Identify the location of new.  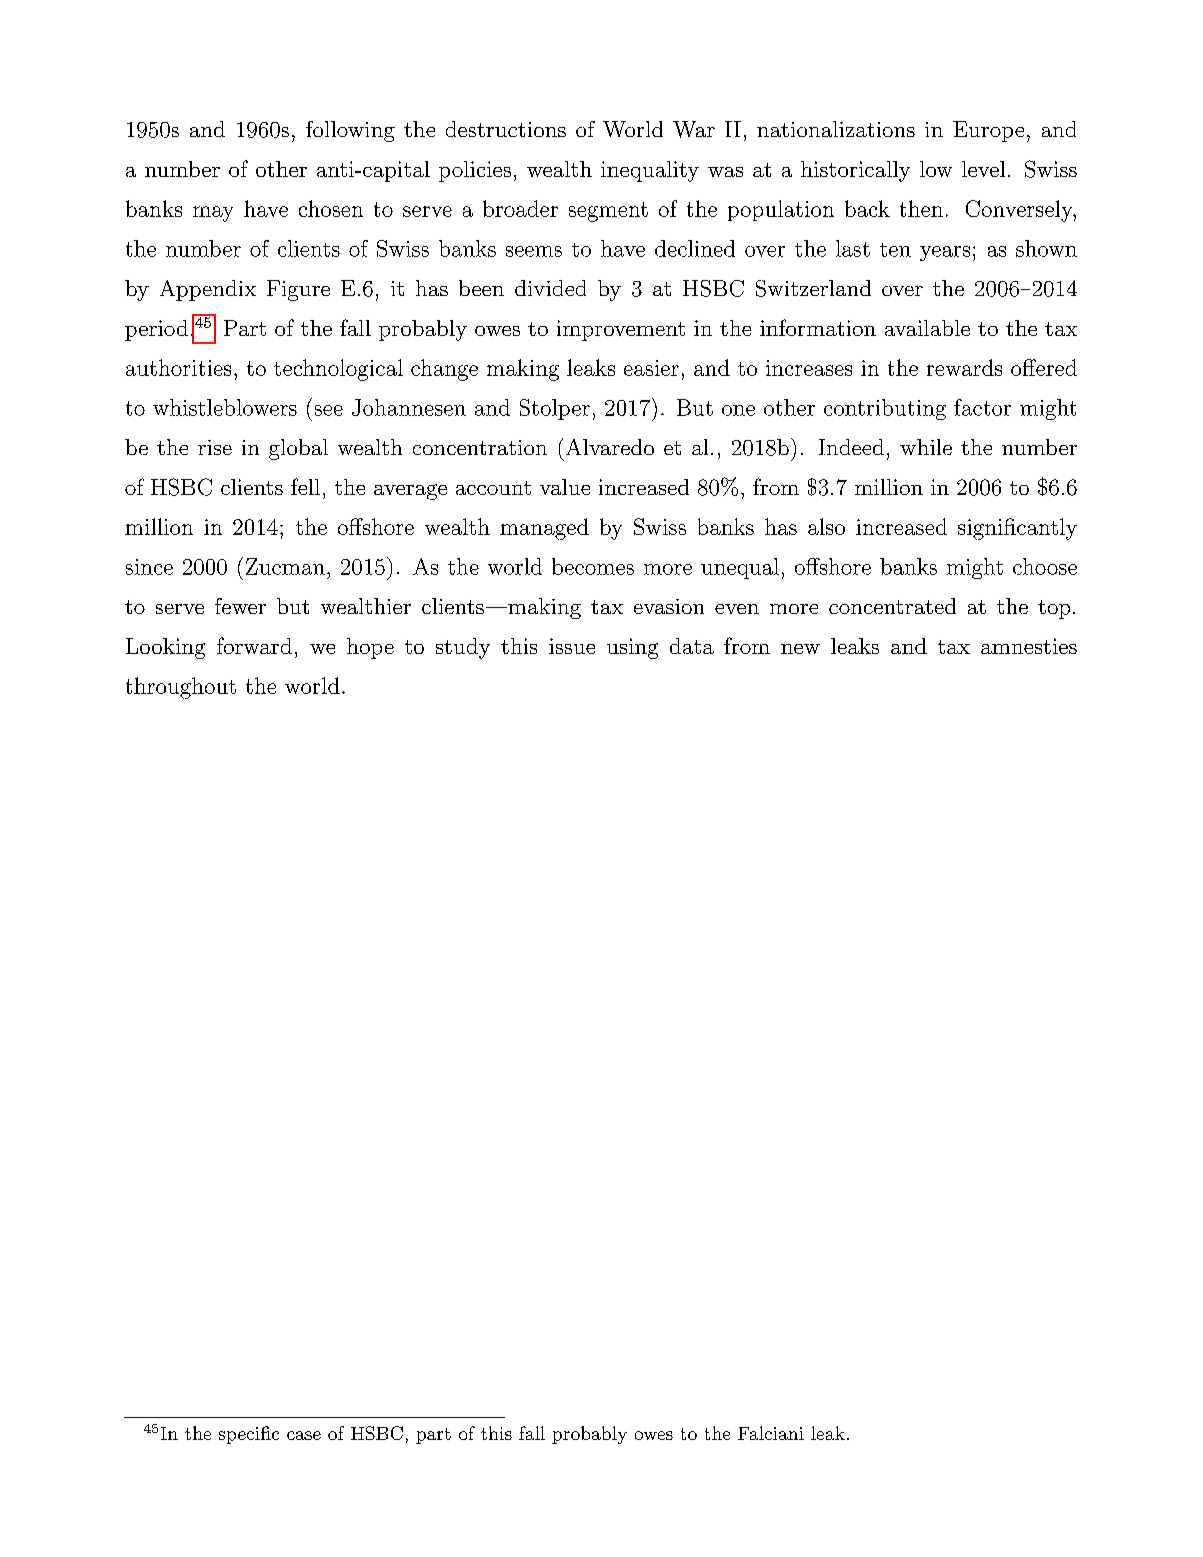
(800, 649).
